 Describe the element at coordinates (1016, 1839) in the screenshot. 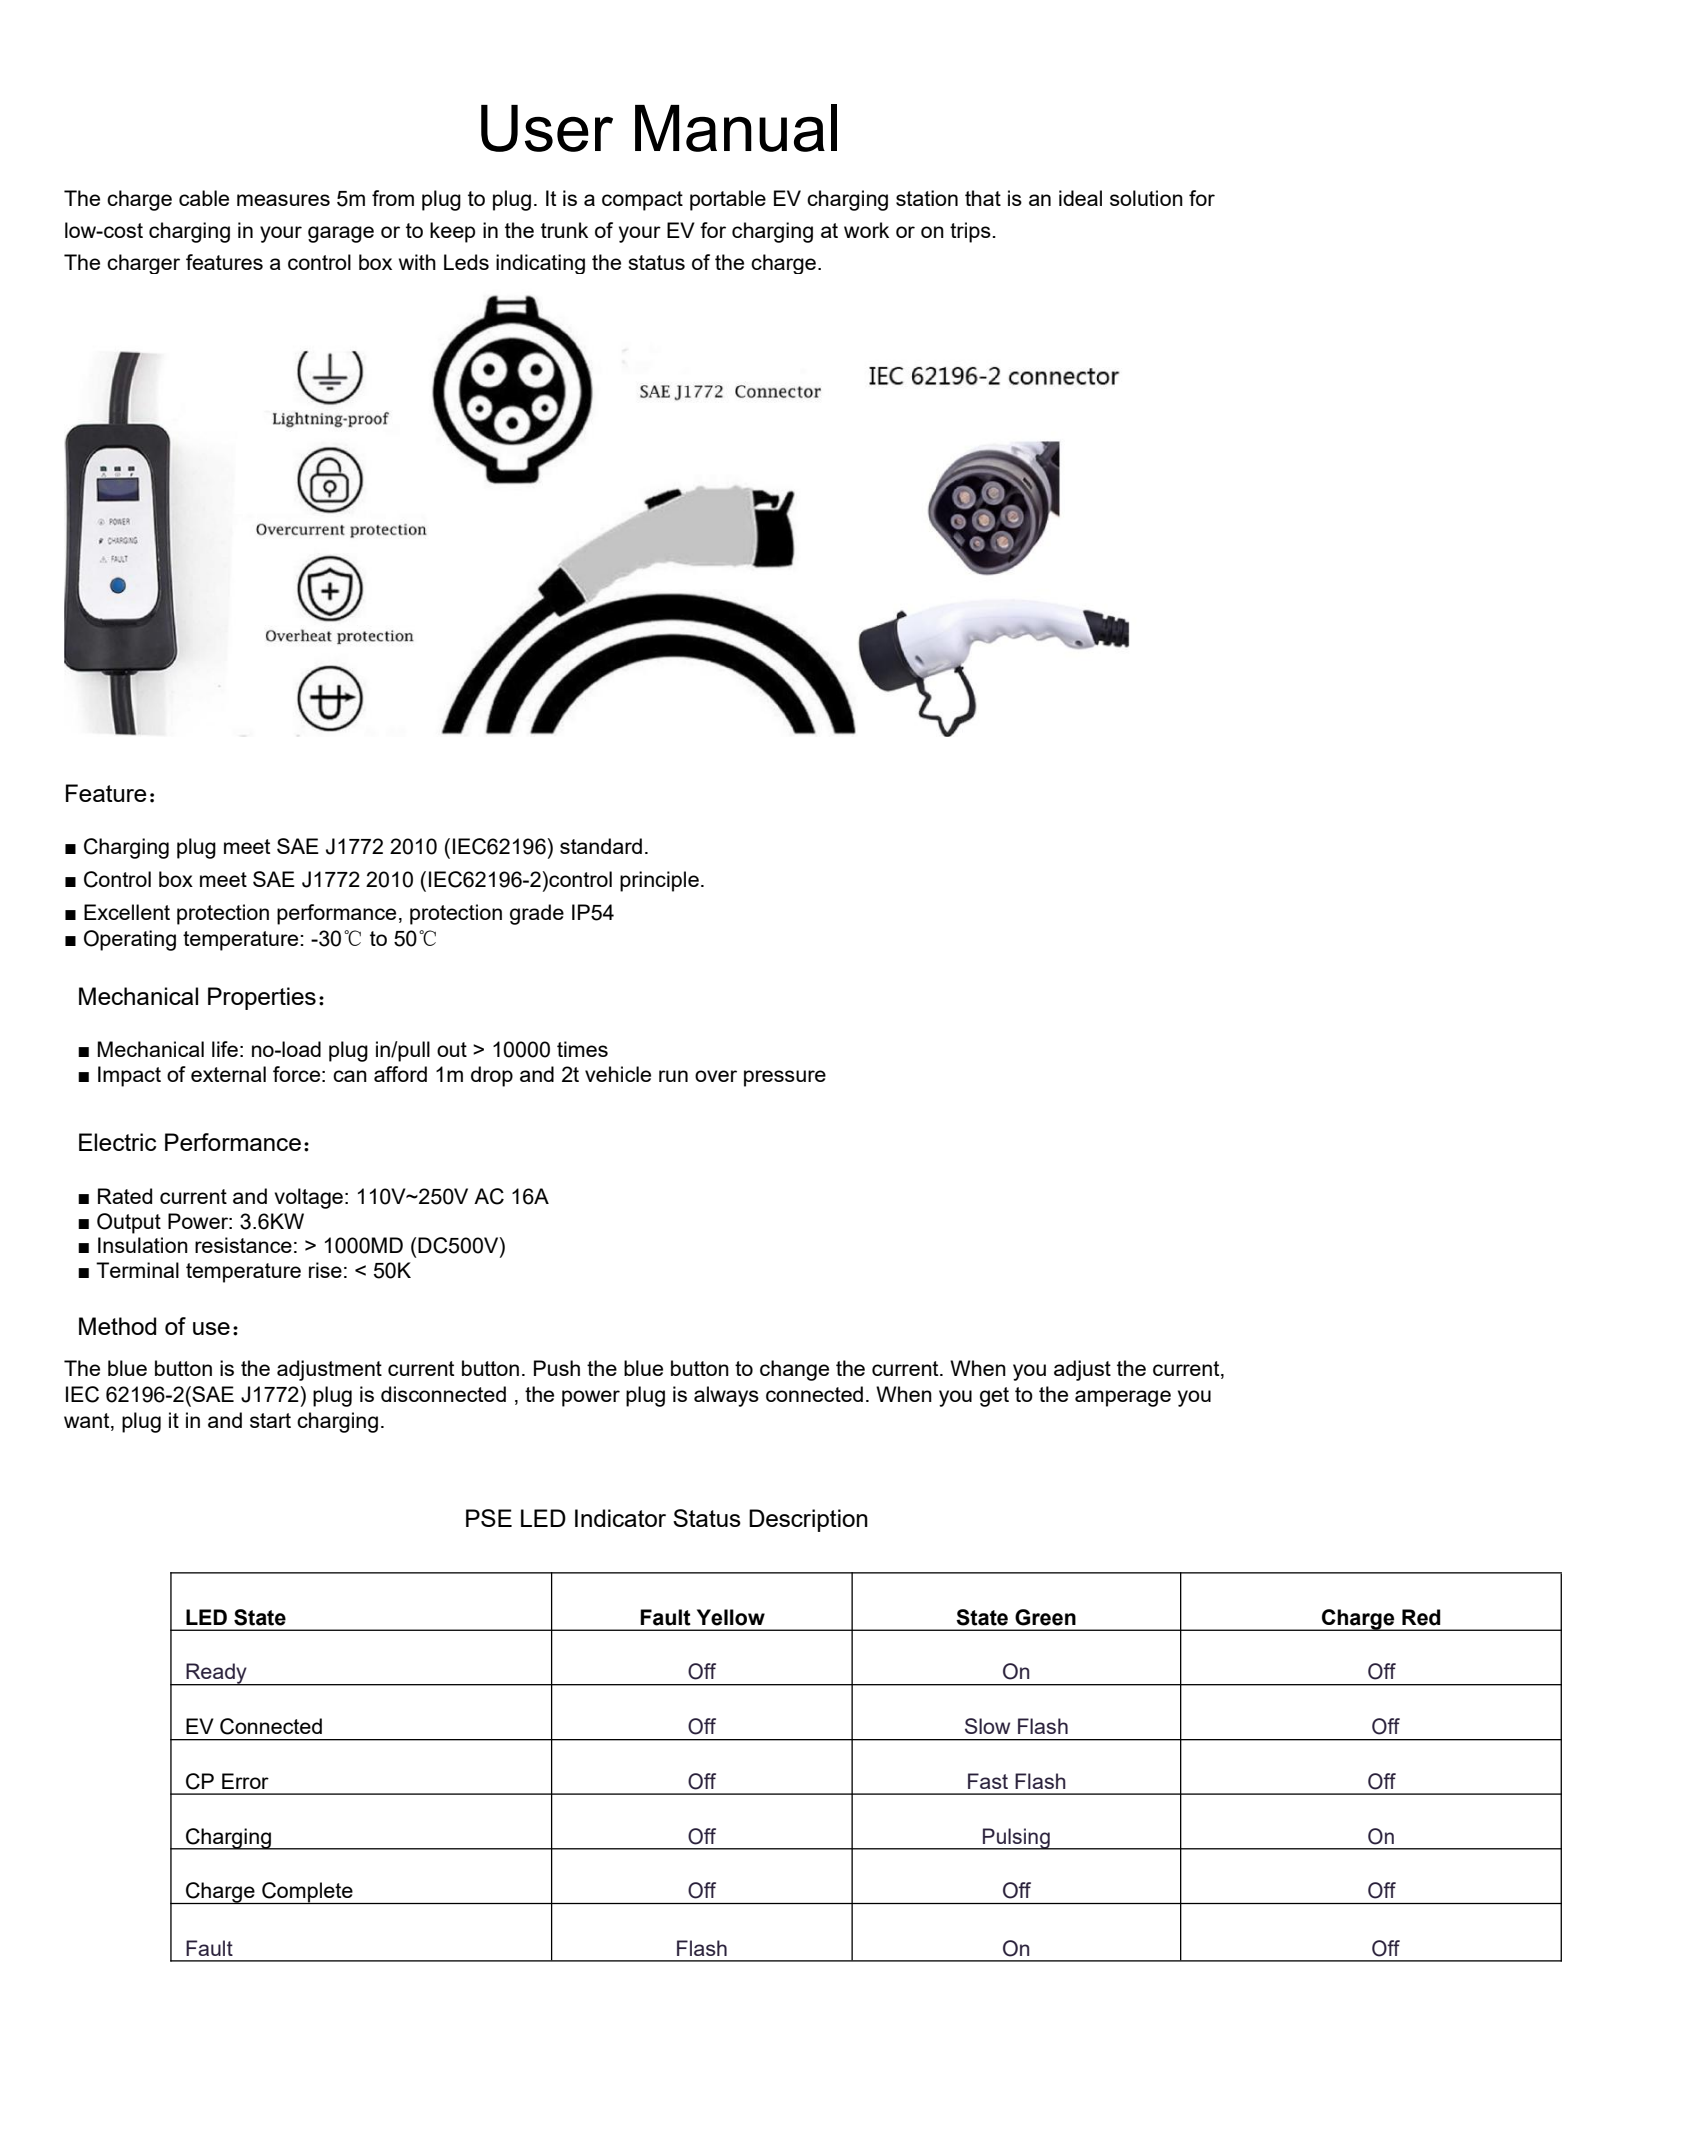

I see `Pulsing` at that location.
